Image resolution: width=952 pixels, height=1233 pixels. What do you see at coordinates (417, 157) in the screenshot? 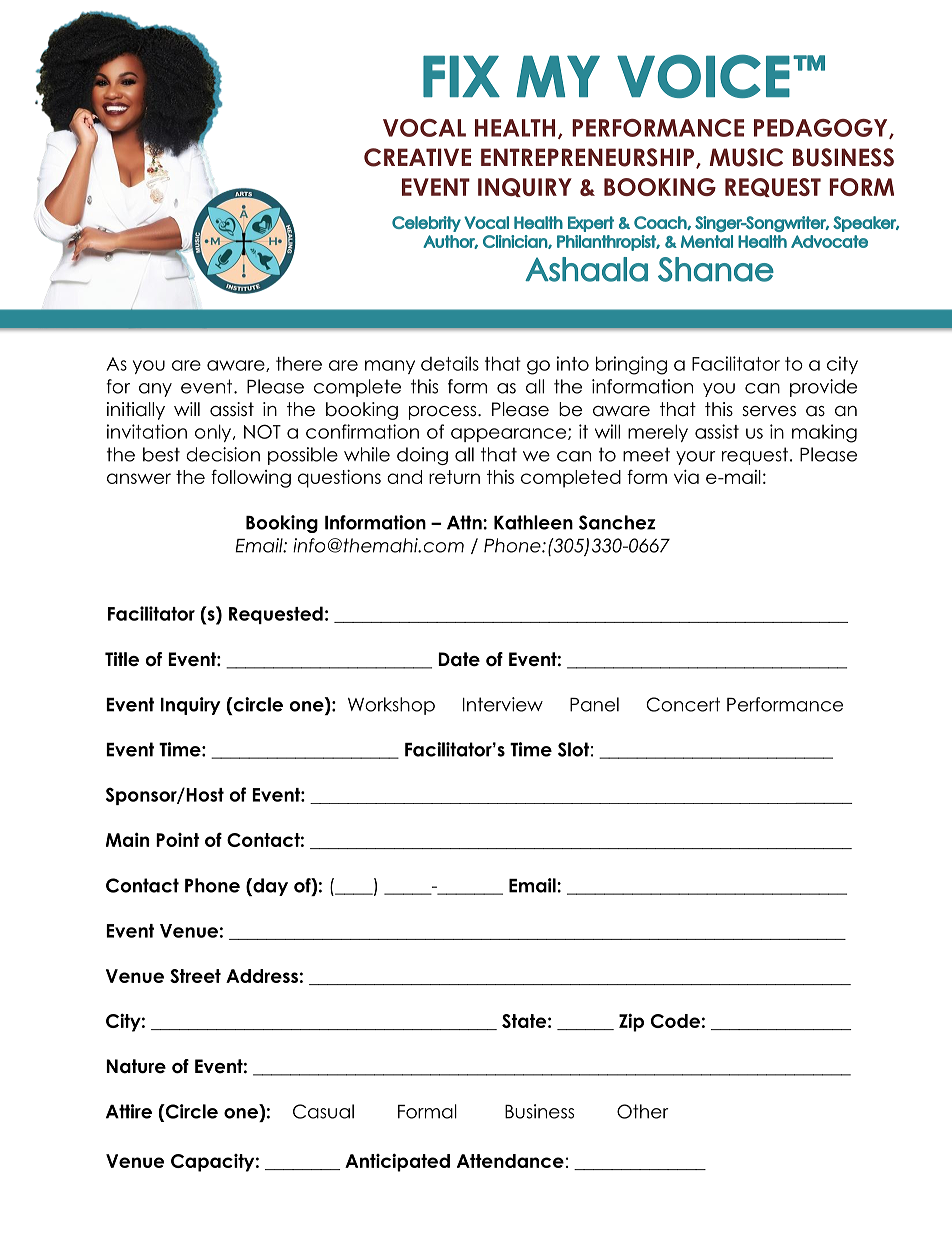
I see `CREATIVE` at bounding box center [417, 157].
